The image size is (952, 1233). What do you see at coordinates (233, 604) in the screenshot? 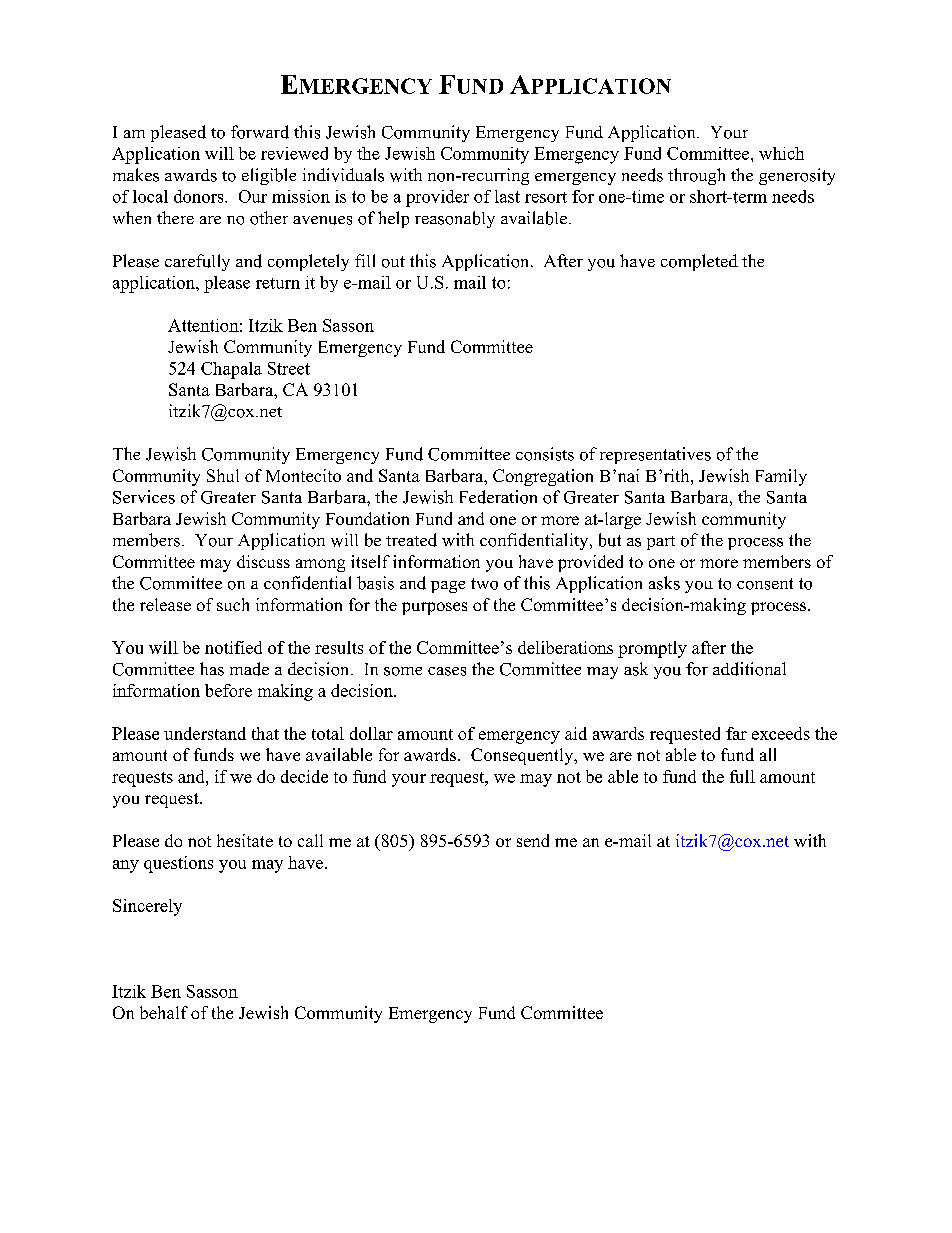
I see `such` at bounding box center [233, 604].
